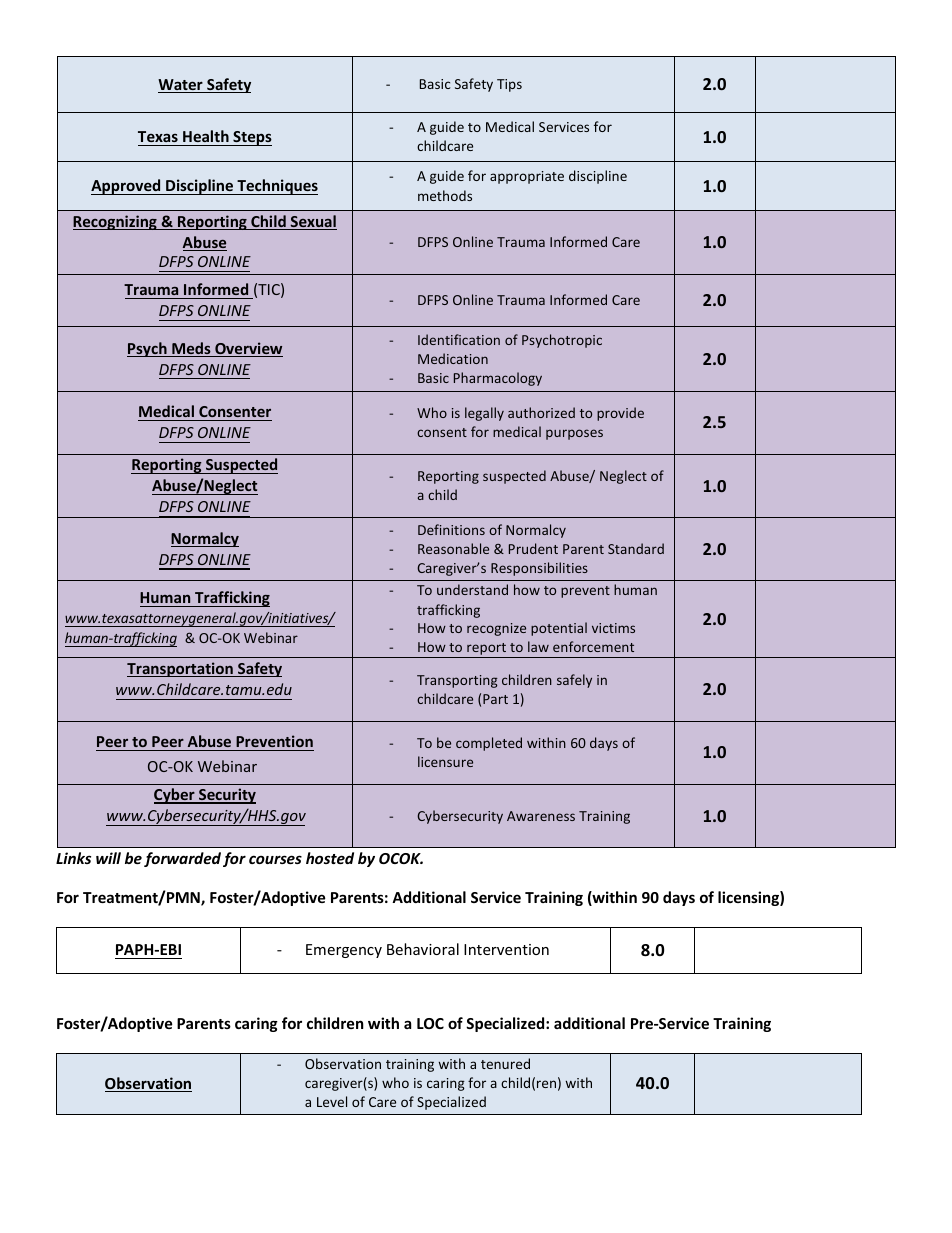 The height and width of the screenshot is (1233, 952). What do you see at coordinates (574, 434) in the screenshot?
I see `purposes` at bounding box center [574, 434].
